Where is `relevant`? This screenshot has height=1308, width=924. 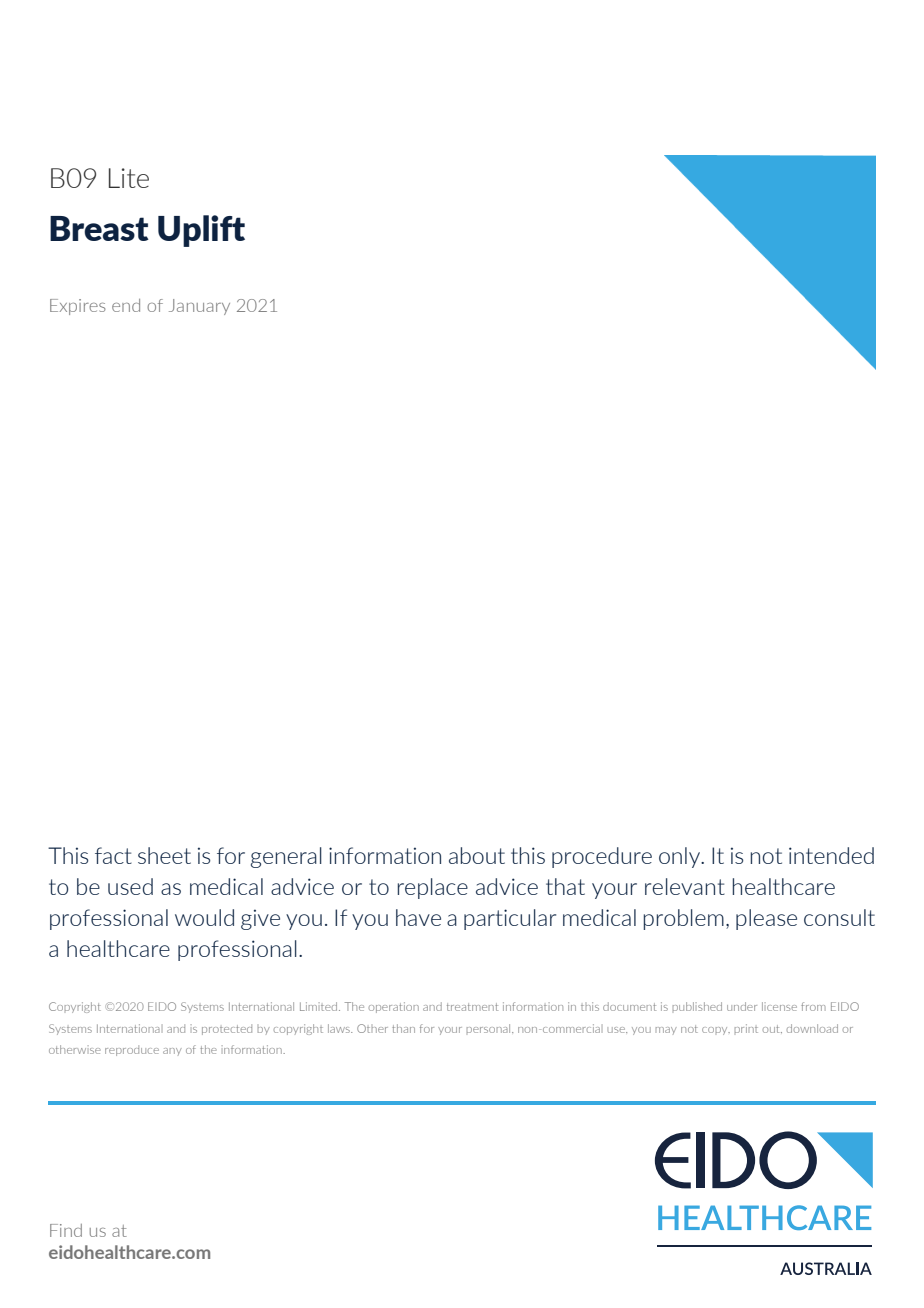 relevant is located at coordinates (685, 886).
